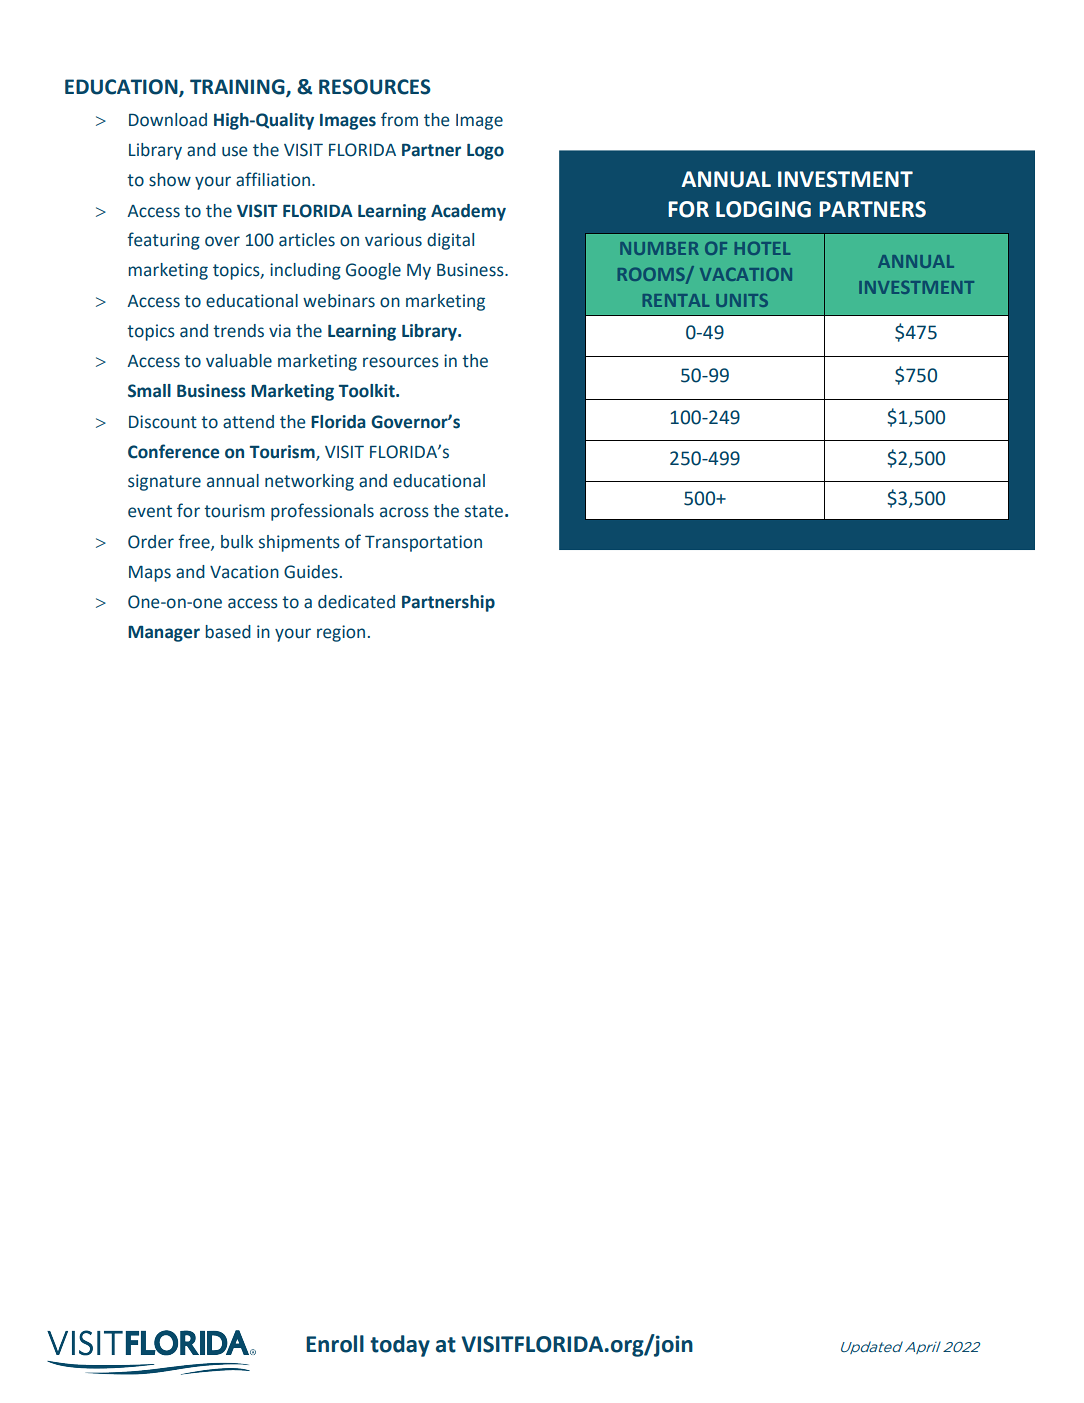 The height and width of the screenshot is (1403, 1084). I want to click on region, so click(341, 633).
